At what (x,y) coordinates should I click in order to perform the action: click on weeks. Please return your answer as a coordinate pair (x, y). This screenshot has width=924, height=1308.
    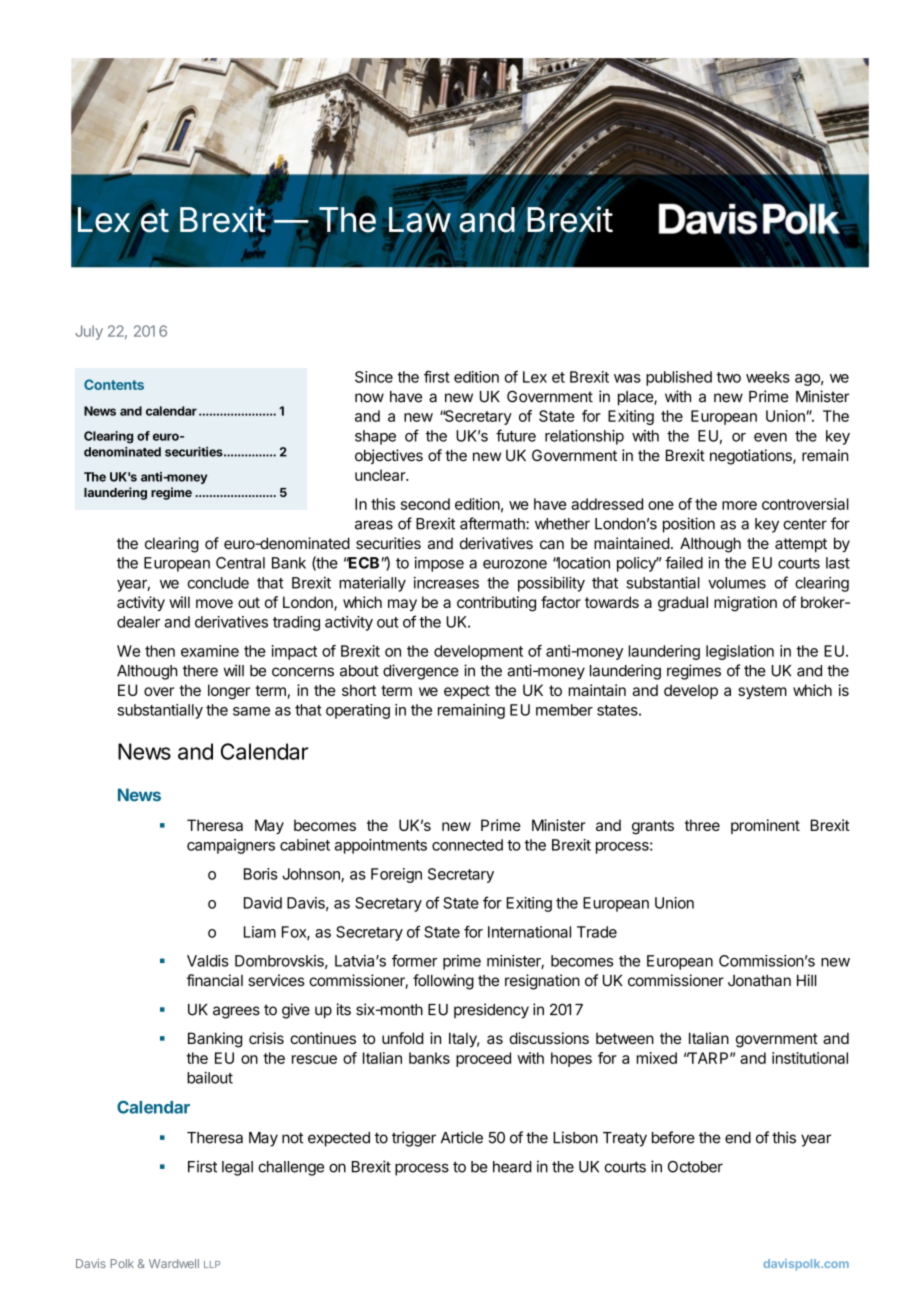
    Looking at the image, I should click on (768, 377).
